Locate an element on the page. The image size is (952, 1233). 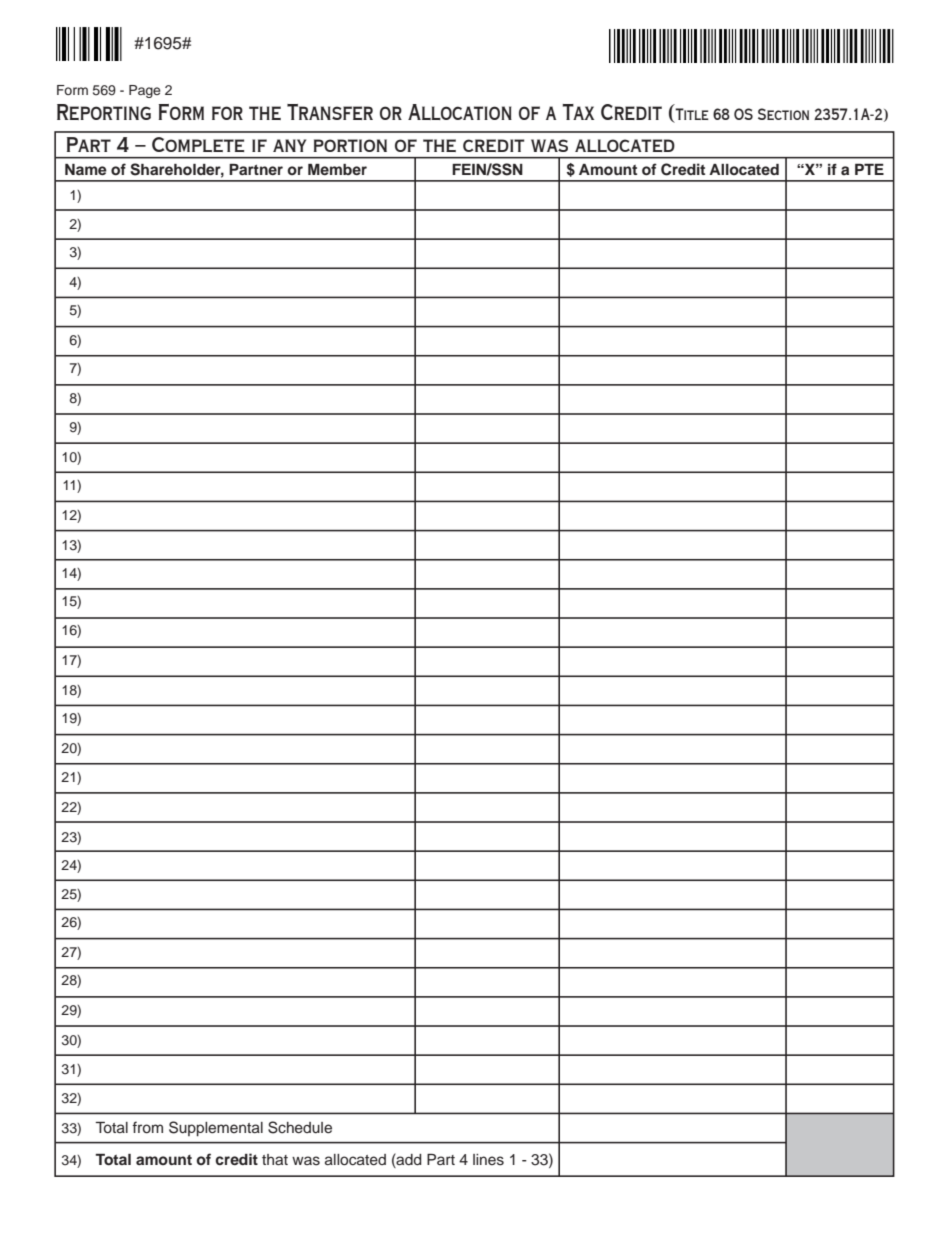
Section is located at coordinates (783, 114).
